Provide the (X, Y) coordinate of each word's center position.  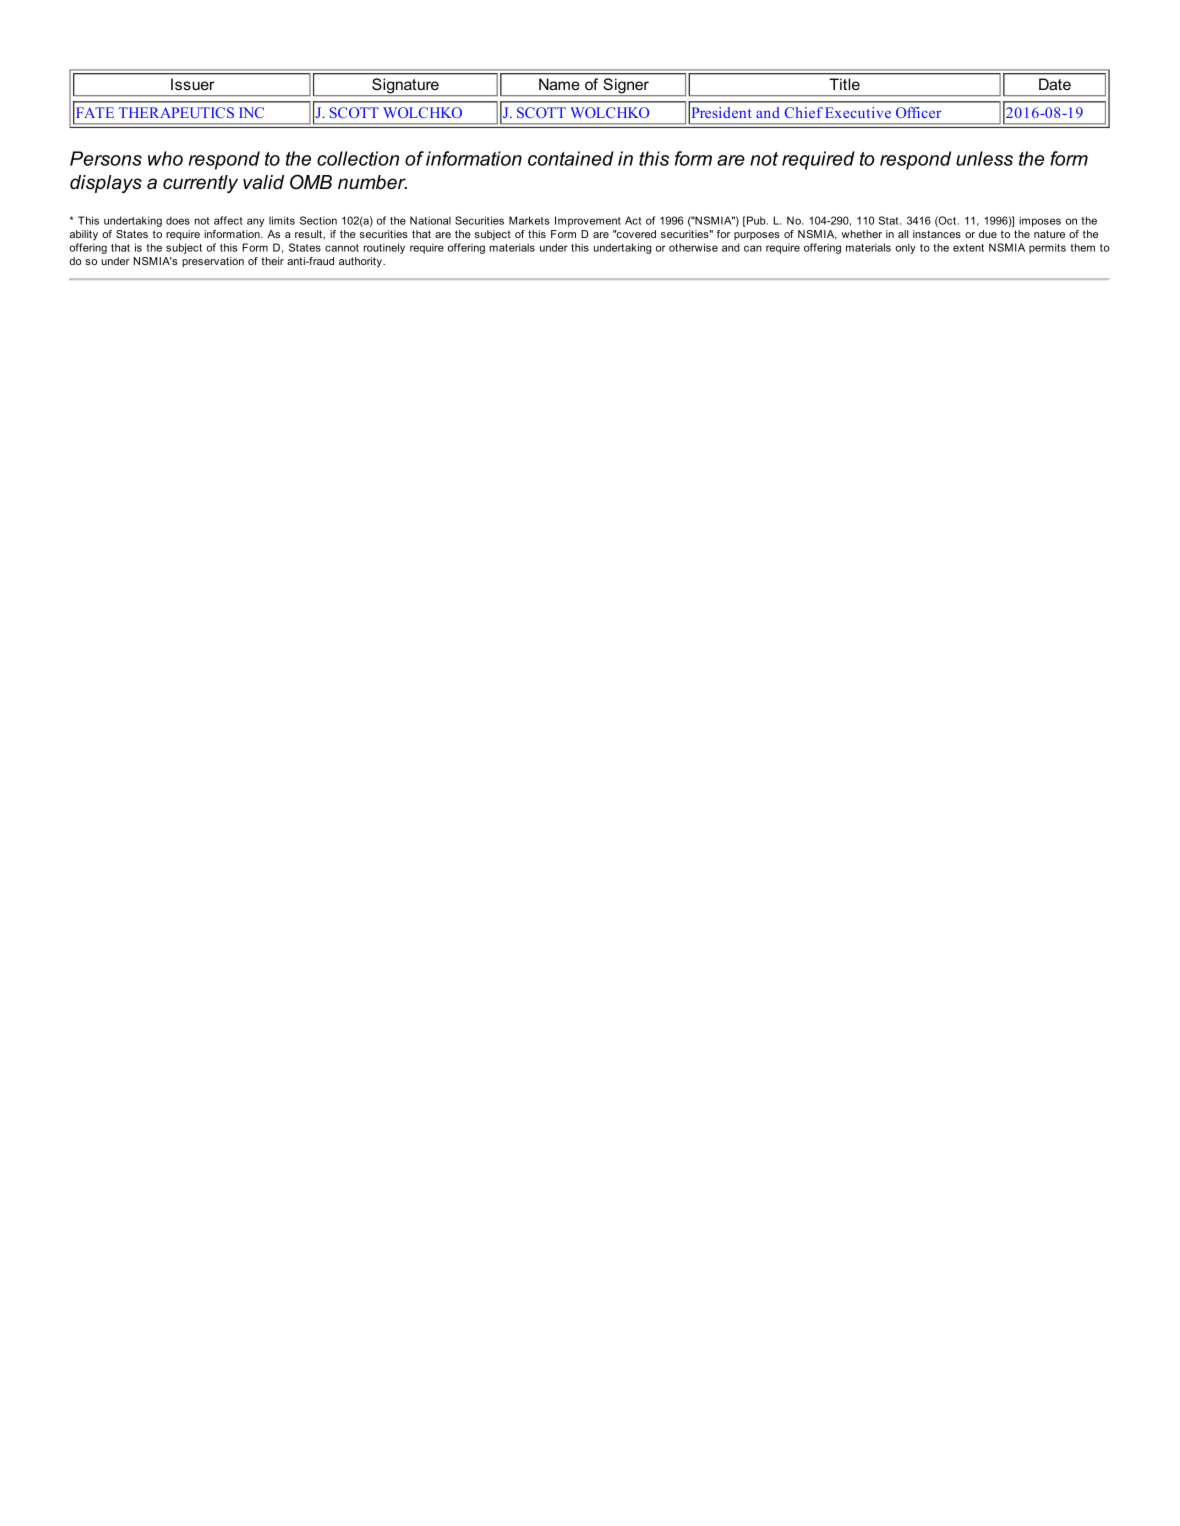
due (988, 234)
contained (571, 158)
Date (1055, 84)
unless (984, 158)
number (372, 182)
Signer (626, 87)
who (165, 158)
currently (200, 184)
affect (228, 220)
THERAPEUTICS (176, 112)
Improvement (588, 221)
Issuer (193, 84)
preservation (213, 262)
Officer (918, 112)
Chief (804, 112)
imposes (1040, 221)
